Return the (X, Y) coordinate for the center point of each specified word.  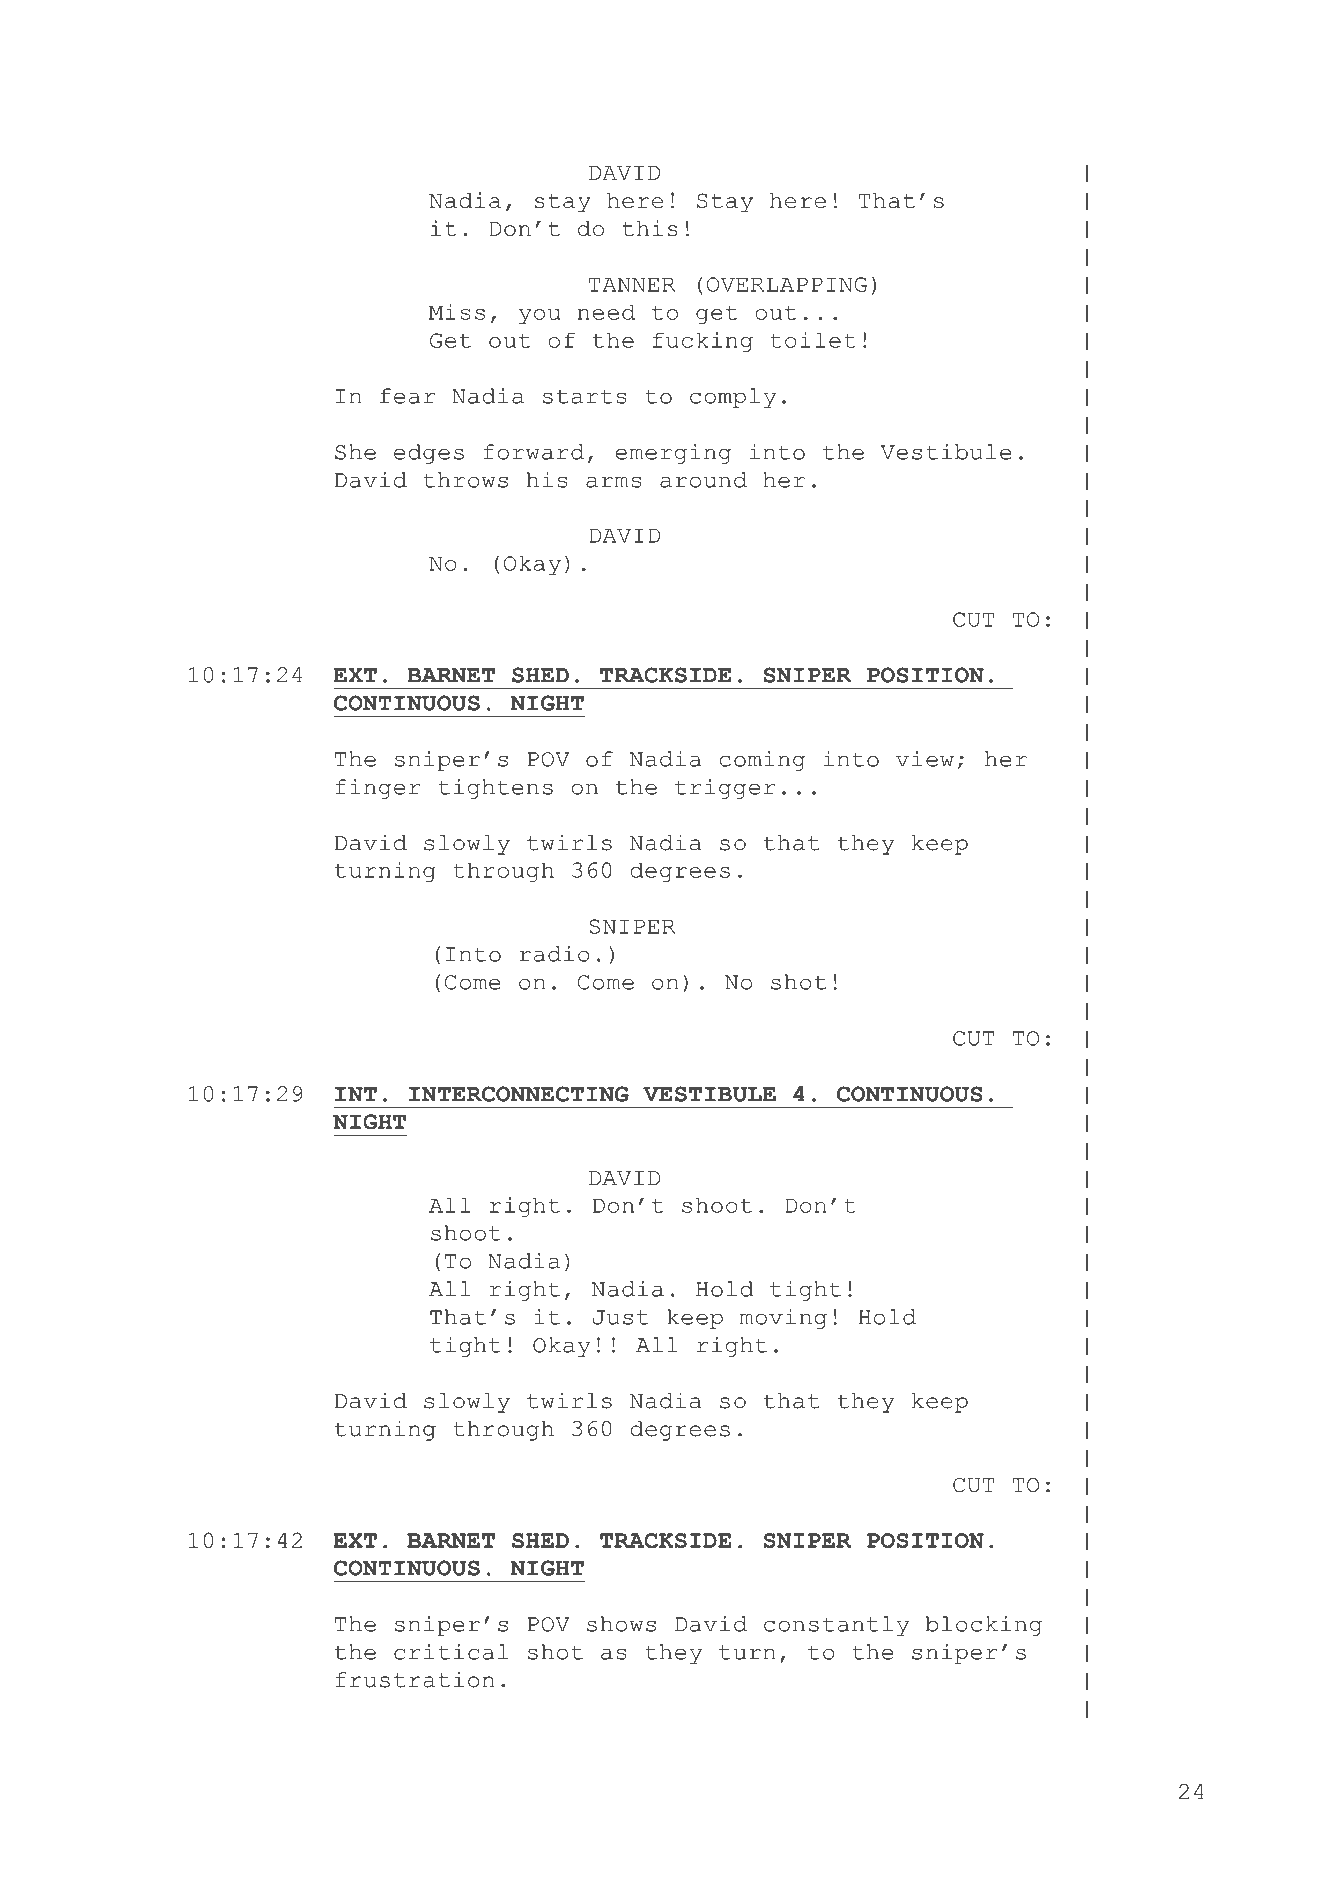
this (650, 228)
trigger (725, 789)
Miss (457, 312)
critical (451, 1652)
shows (621, 1624)
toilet (813, 340)
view (925, 759)
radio (554, 954)
